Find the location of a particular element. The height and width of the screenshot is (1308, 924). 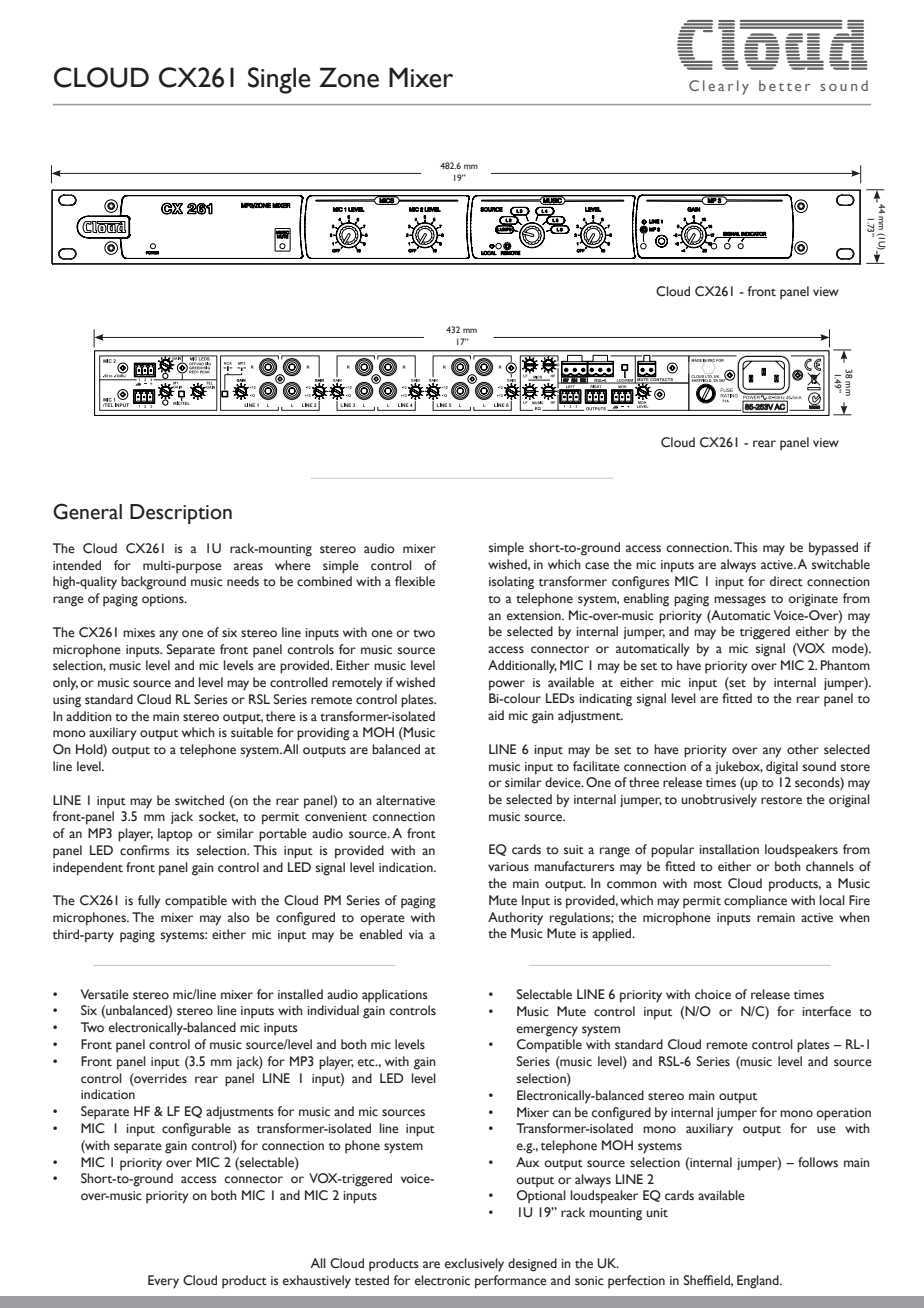

better is located at coordinates (784, 85).
